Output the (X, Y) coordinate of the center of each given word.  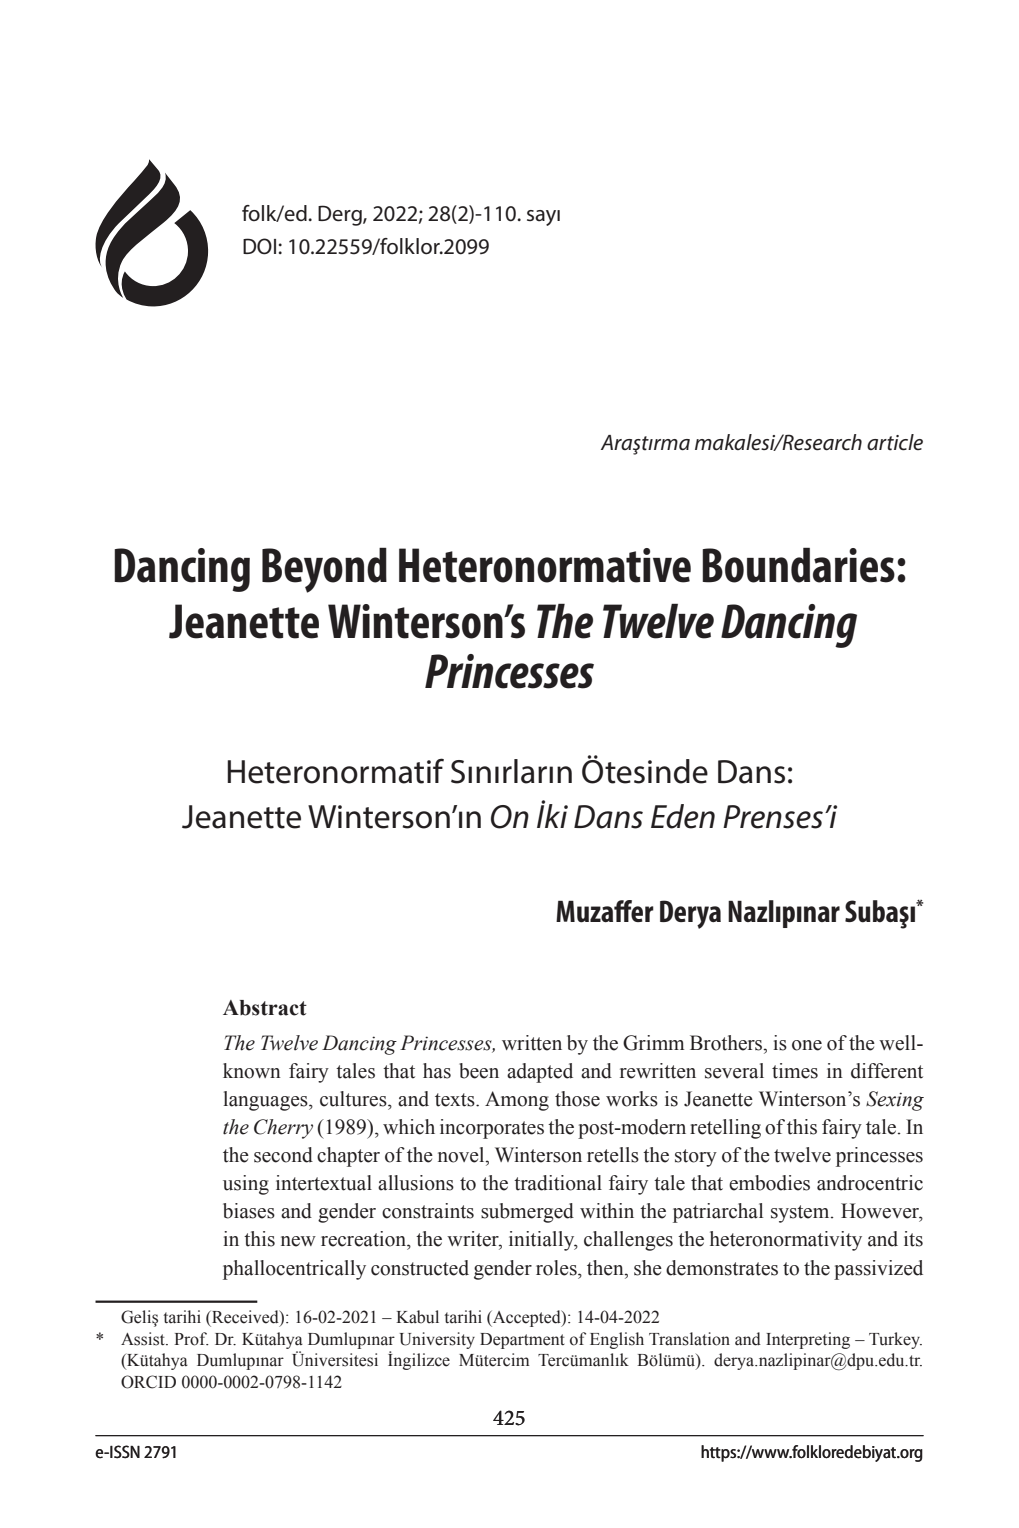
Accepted (527, 1318)
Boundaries (798, 565)
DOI (259, 246)
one (807, 1045)
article (895, 442)
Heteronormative (545, 565)
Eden (683, 816)
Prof (191, 1339)
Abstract (265, 1008)
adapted (540, 1073)
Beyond (324, 570)
